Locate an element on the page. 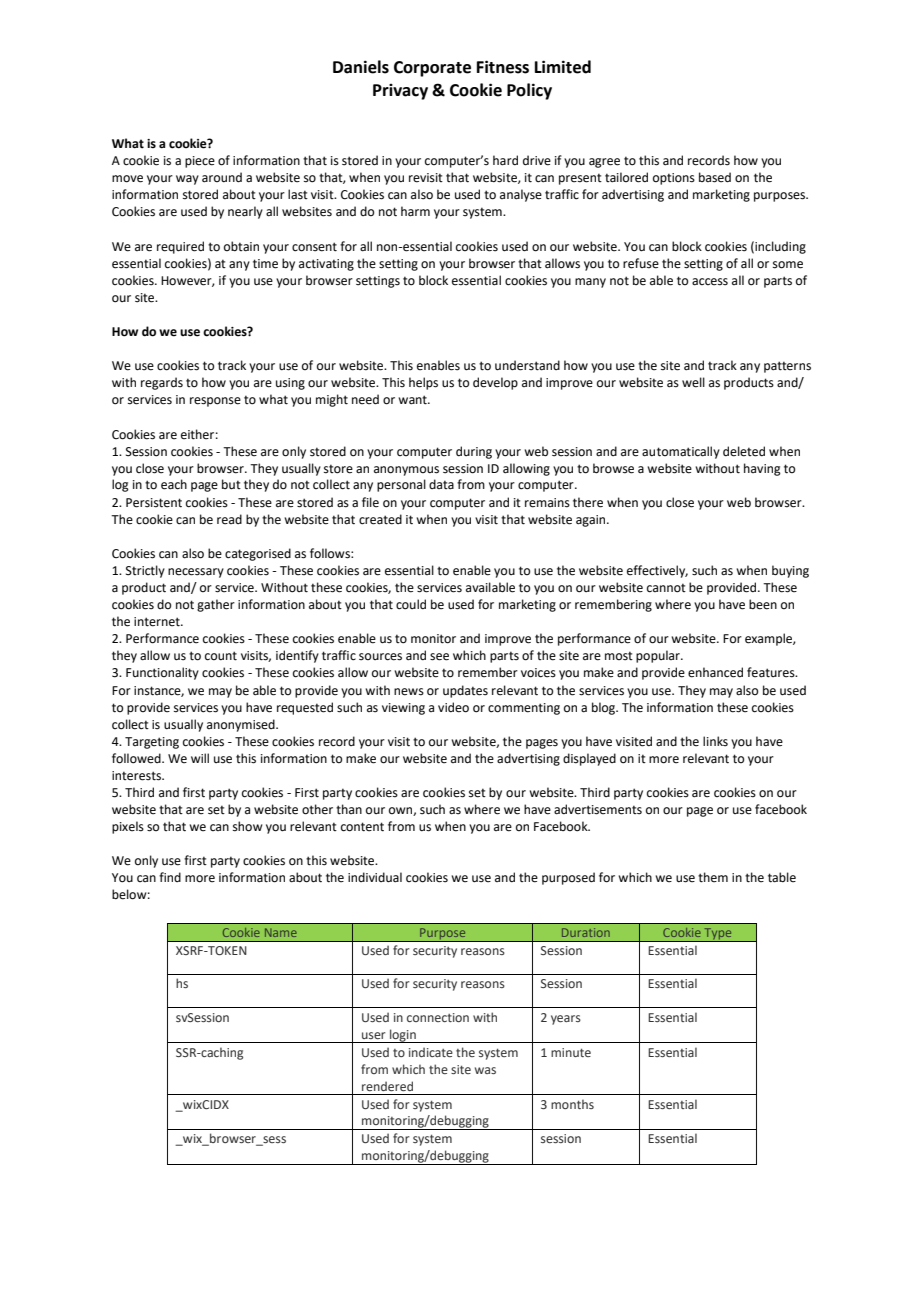 The width and height of the image is (924, 1308). piece is located at coordinates (200, 162).
